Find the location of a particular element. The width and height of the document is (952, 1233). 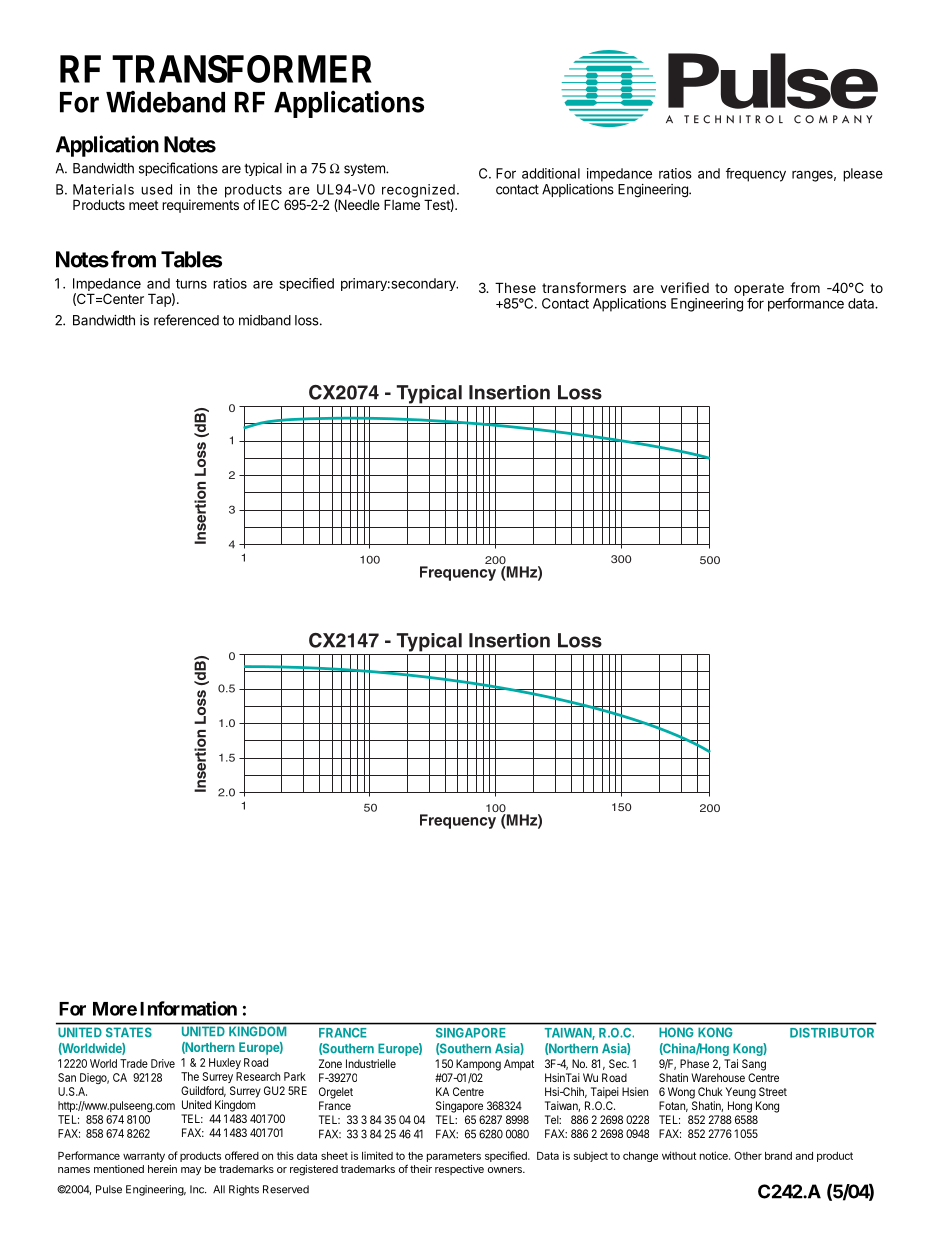

parameters is located at coordinates (454, 1157).
